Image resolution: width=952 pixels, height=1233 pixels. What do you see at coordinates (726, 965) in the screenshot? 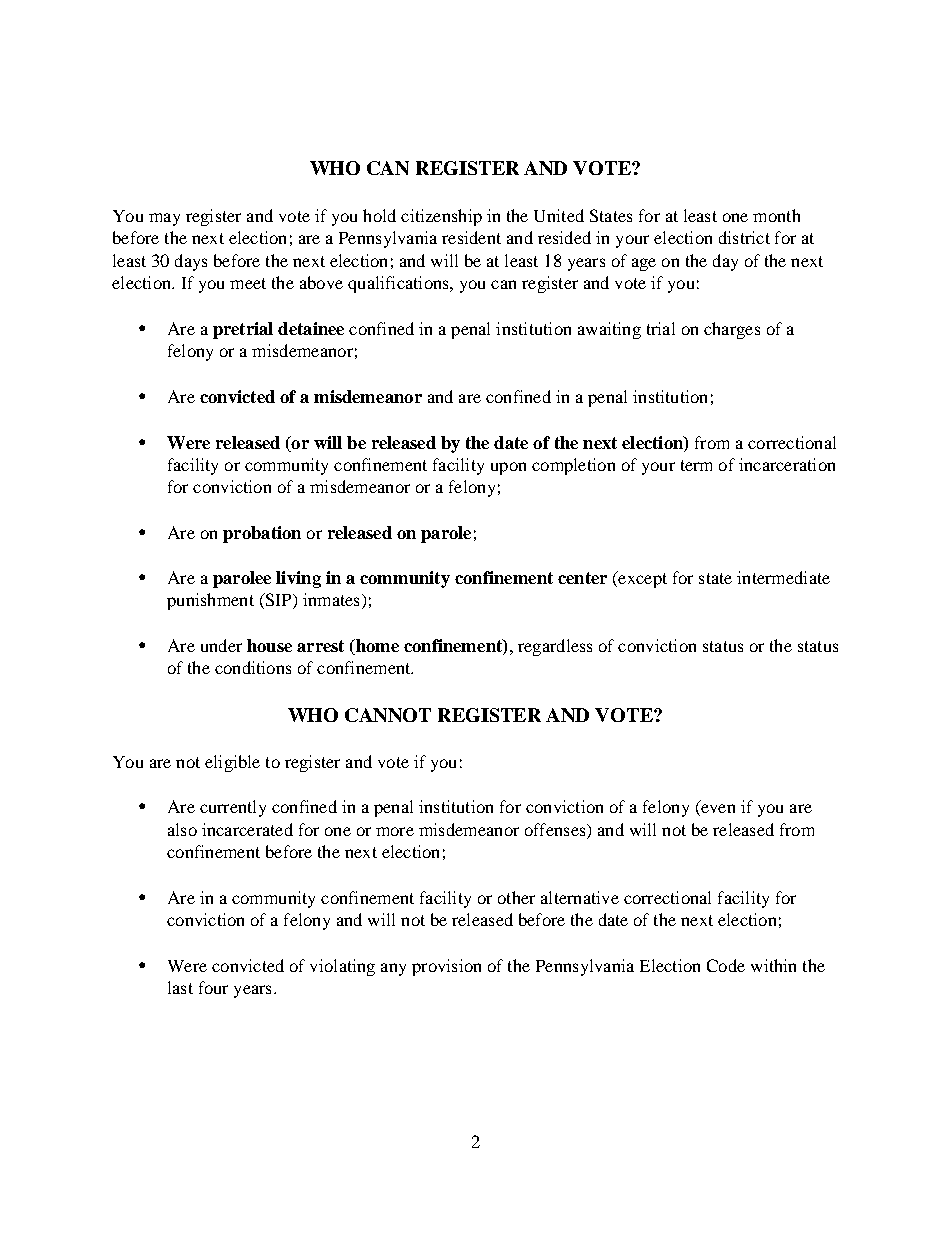
I see `Code` at bounding box center [726, 965].
